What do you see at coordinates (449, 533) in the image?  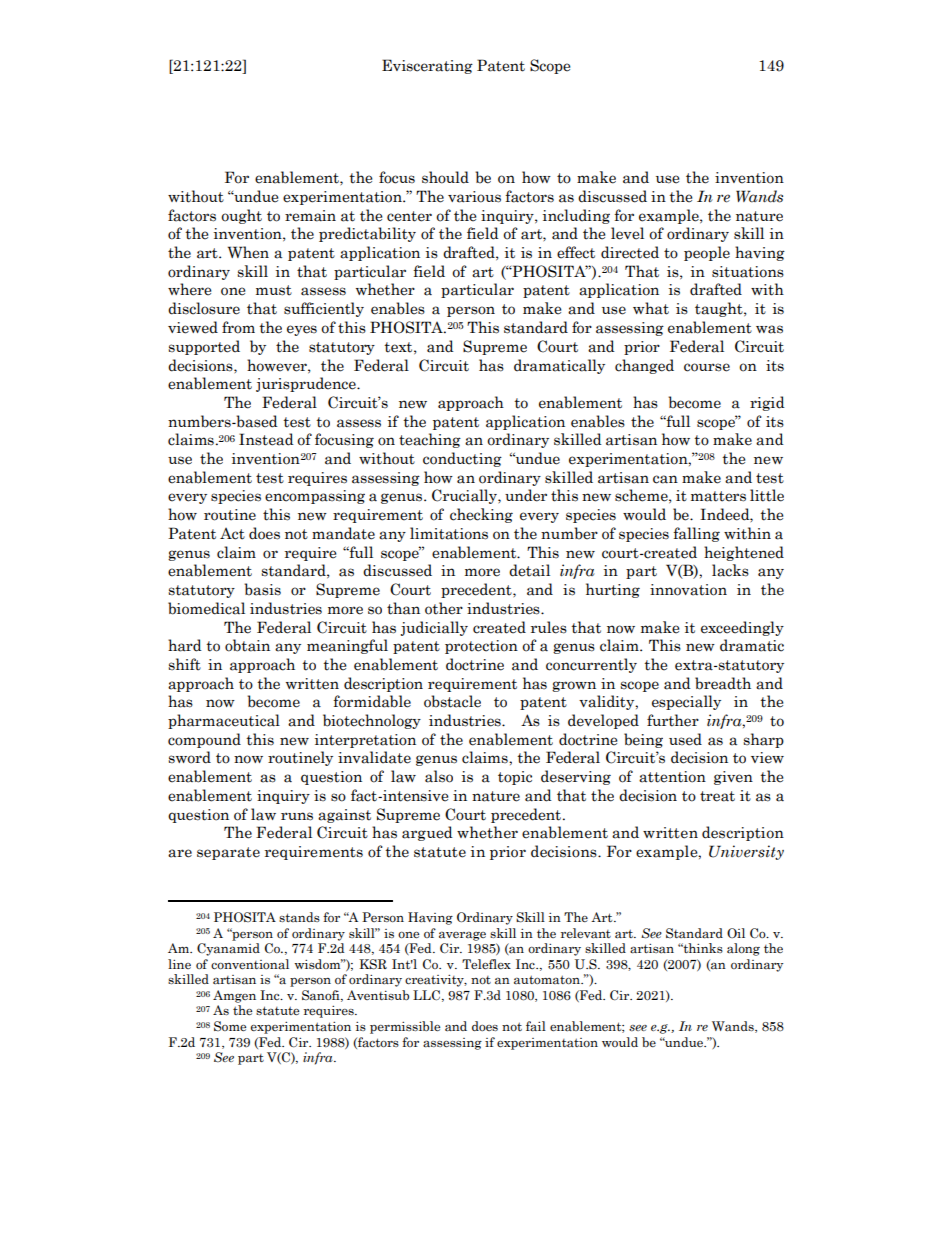 I see `limitations` at bounding box center [449, 533].
